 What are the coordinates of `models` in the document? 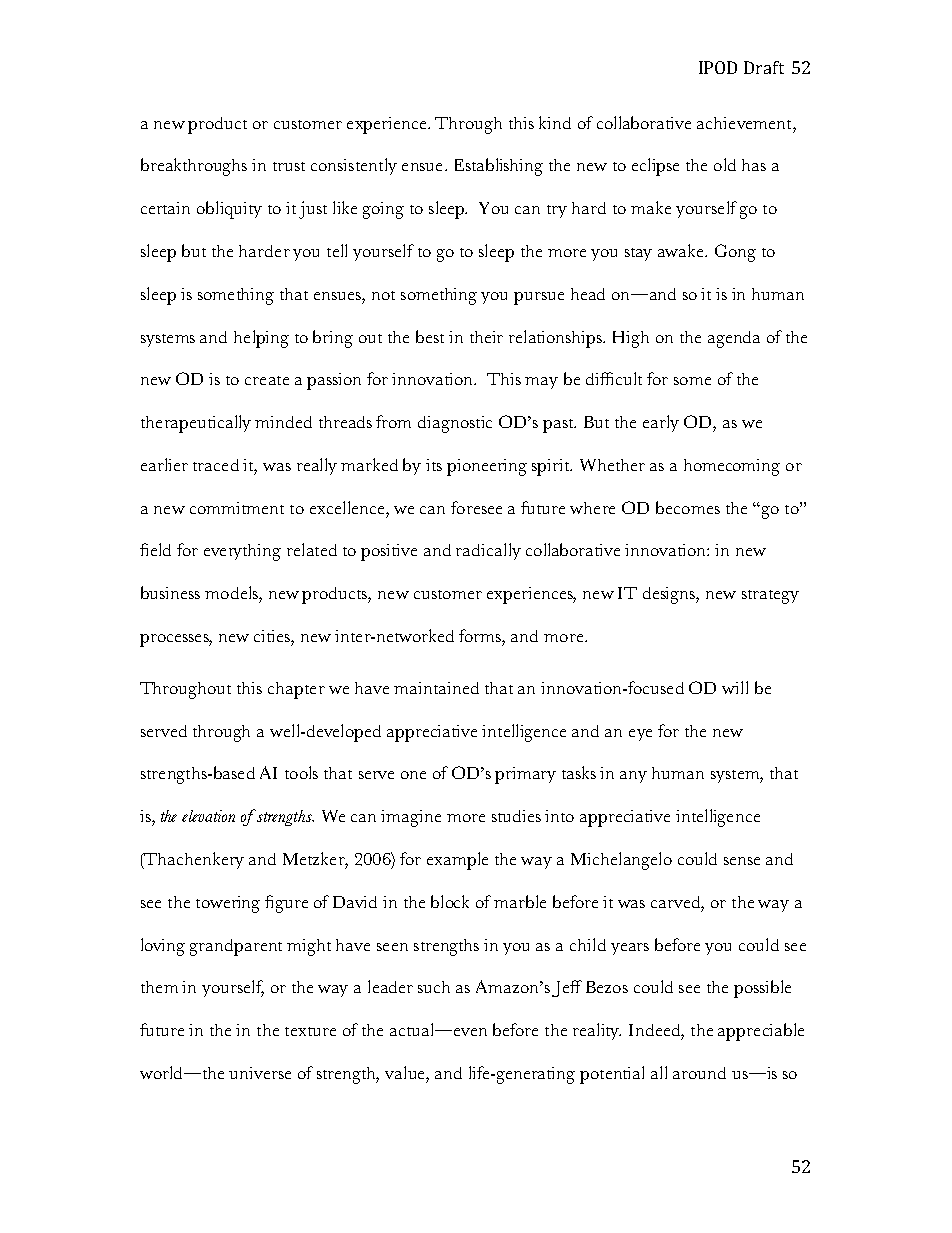 It's located at (232, 592).
